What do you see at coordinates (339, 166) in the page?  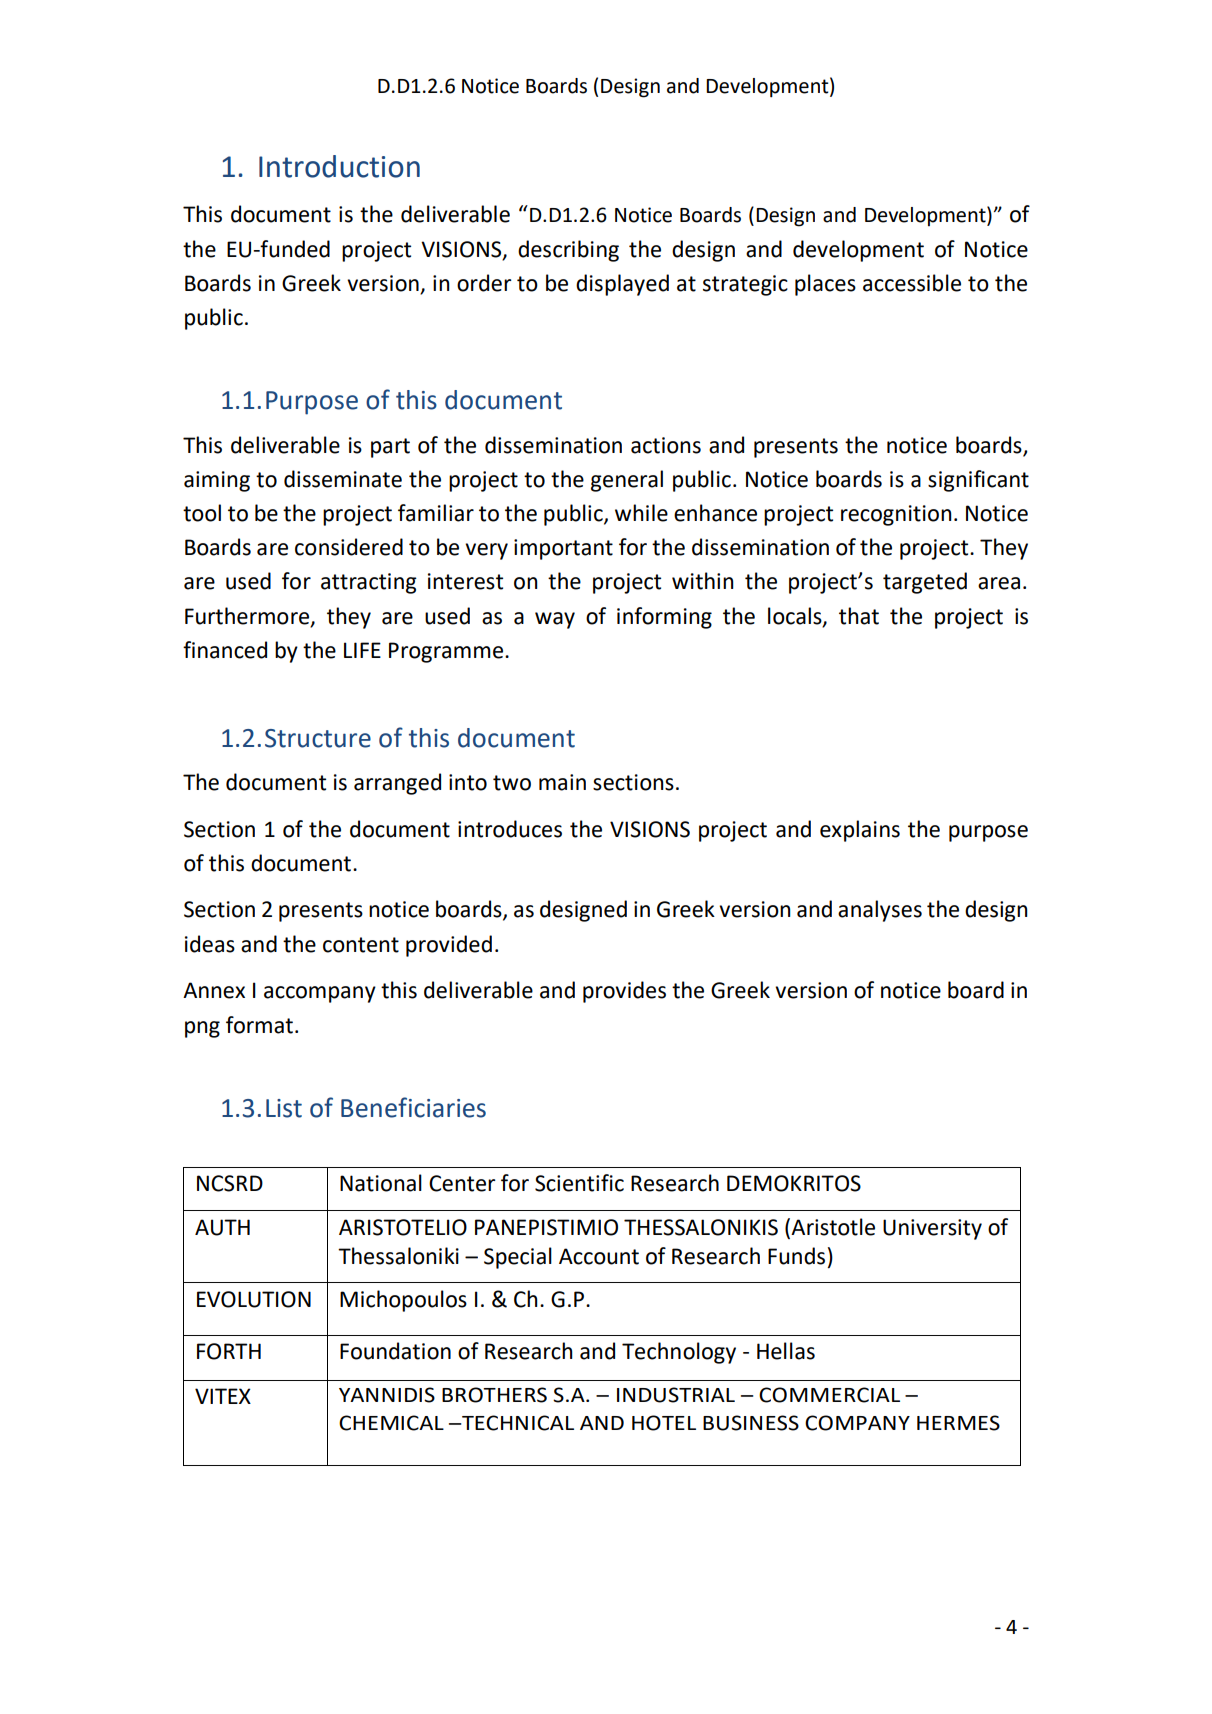 I see `Introduction` at bounding box center [339, 166].
